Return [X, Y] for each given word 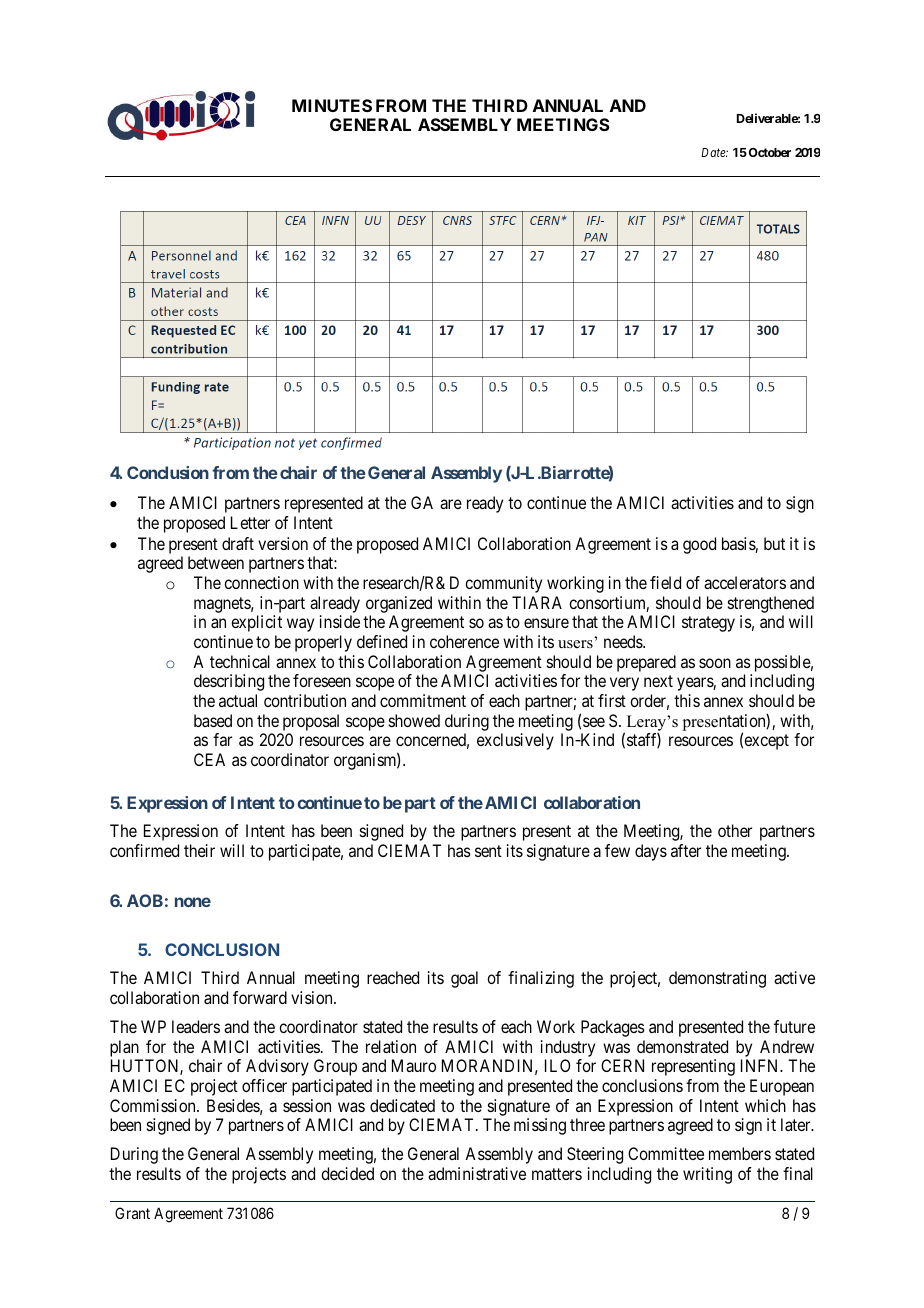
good [699, 545]
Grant [132, 1213]
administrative [477, 1173]
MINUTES [332, 105]
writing [707, 1175]
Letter [250, 522]
